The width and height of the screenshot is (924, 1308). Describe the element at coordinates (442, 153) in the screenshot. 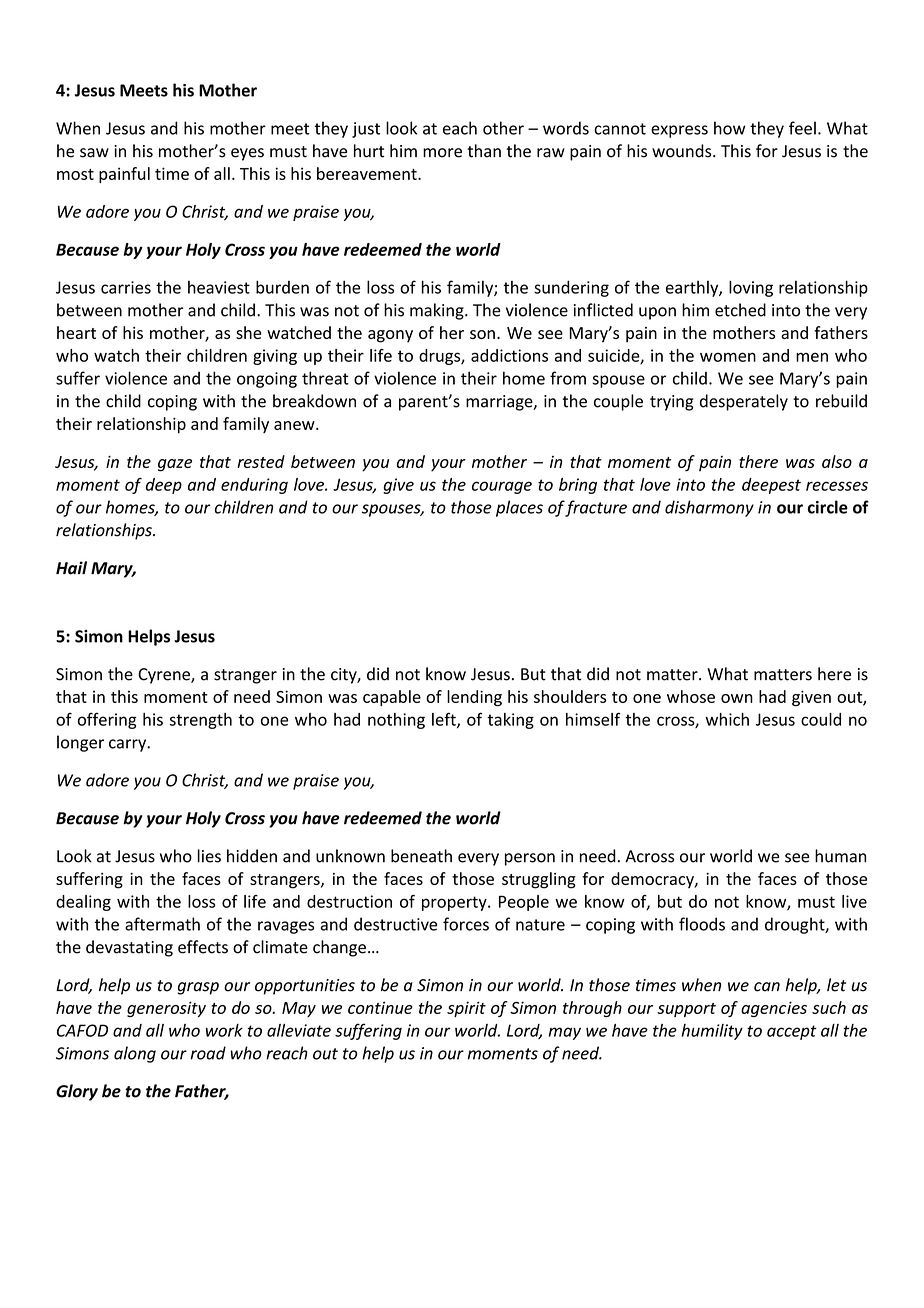

I see `more` at that location.
